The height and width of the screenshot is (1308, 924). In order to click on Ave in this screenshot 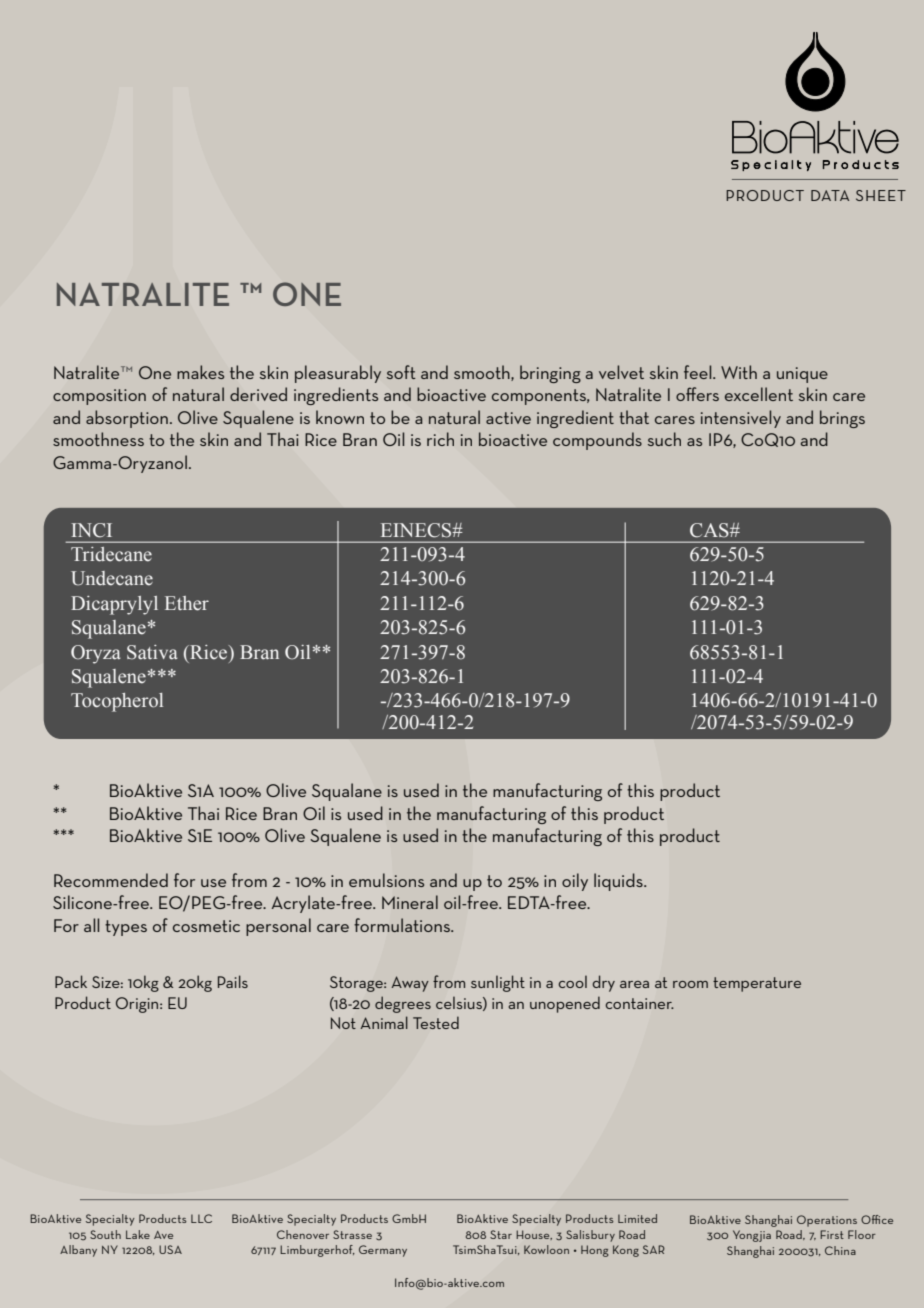, I will do `click(163, 1235)`.
